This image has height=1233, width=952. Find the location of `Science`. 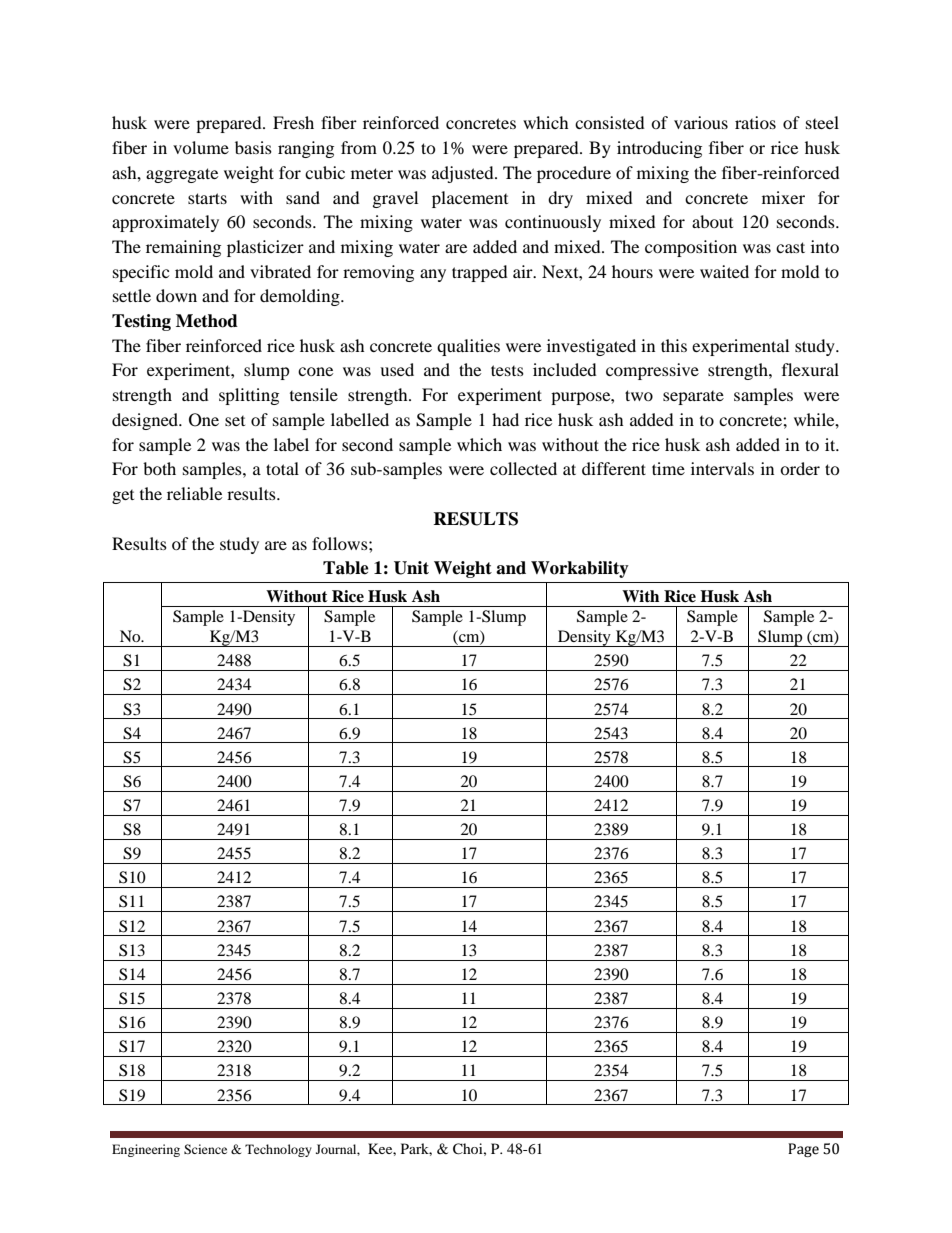

Science is located at coordinates (205, 1149).
